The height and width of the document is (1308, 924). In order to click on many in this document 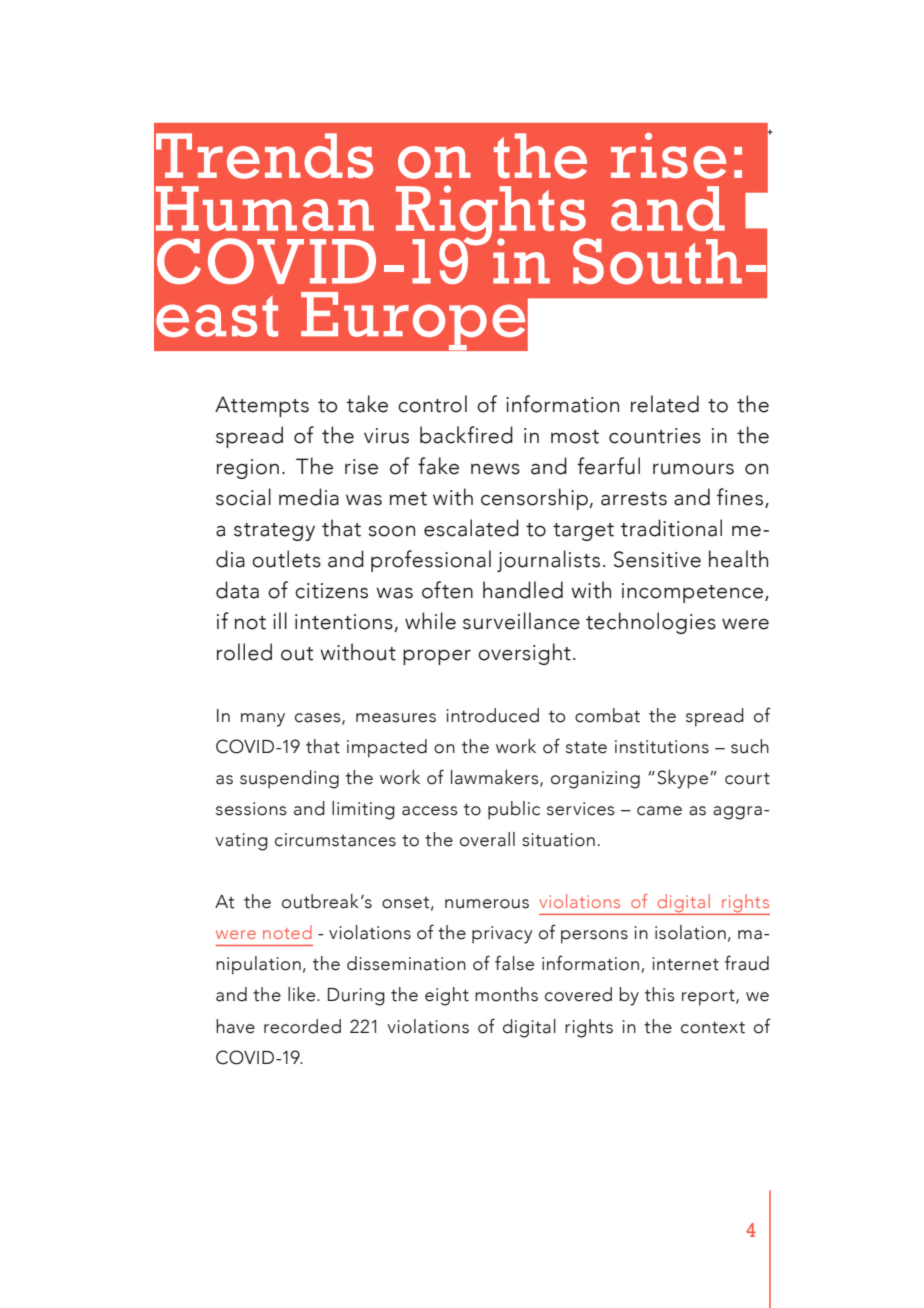, I will do `click(263, 720)`.
